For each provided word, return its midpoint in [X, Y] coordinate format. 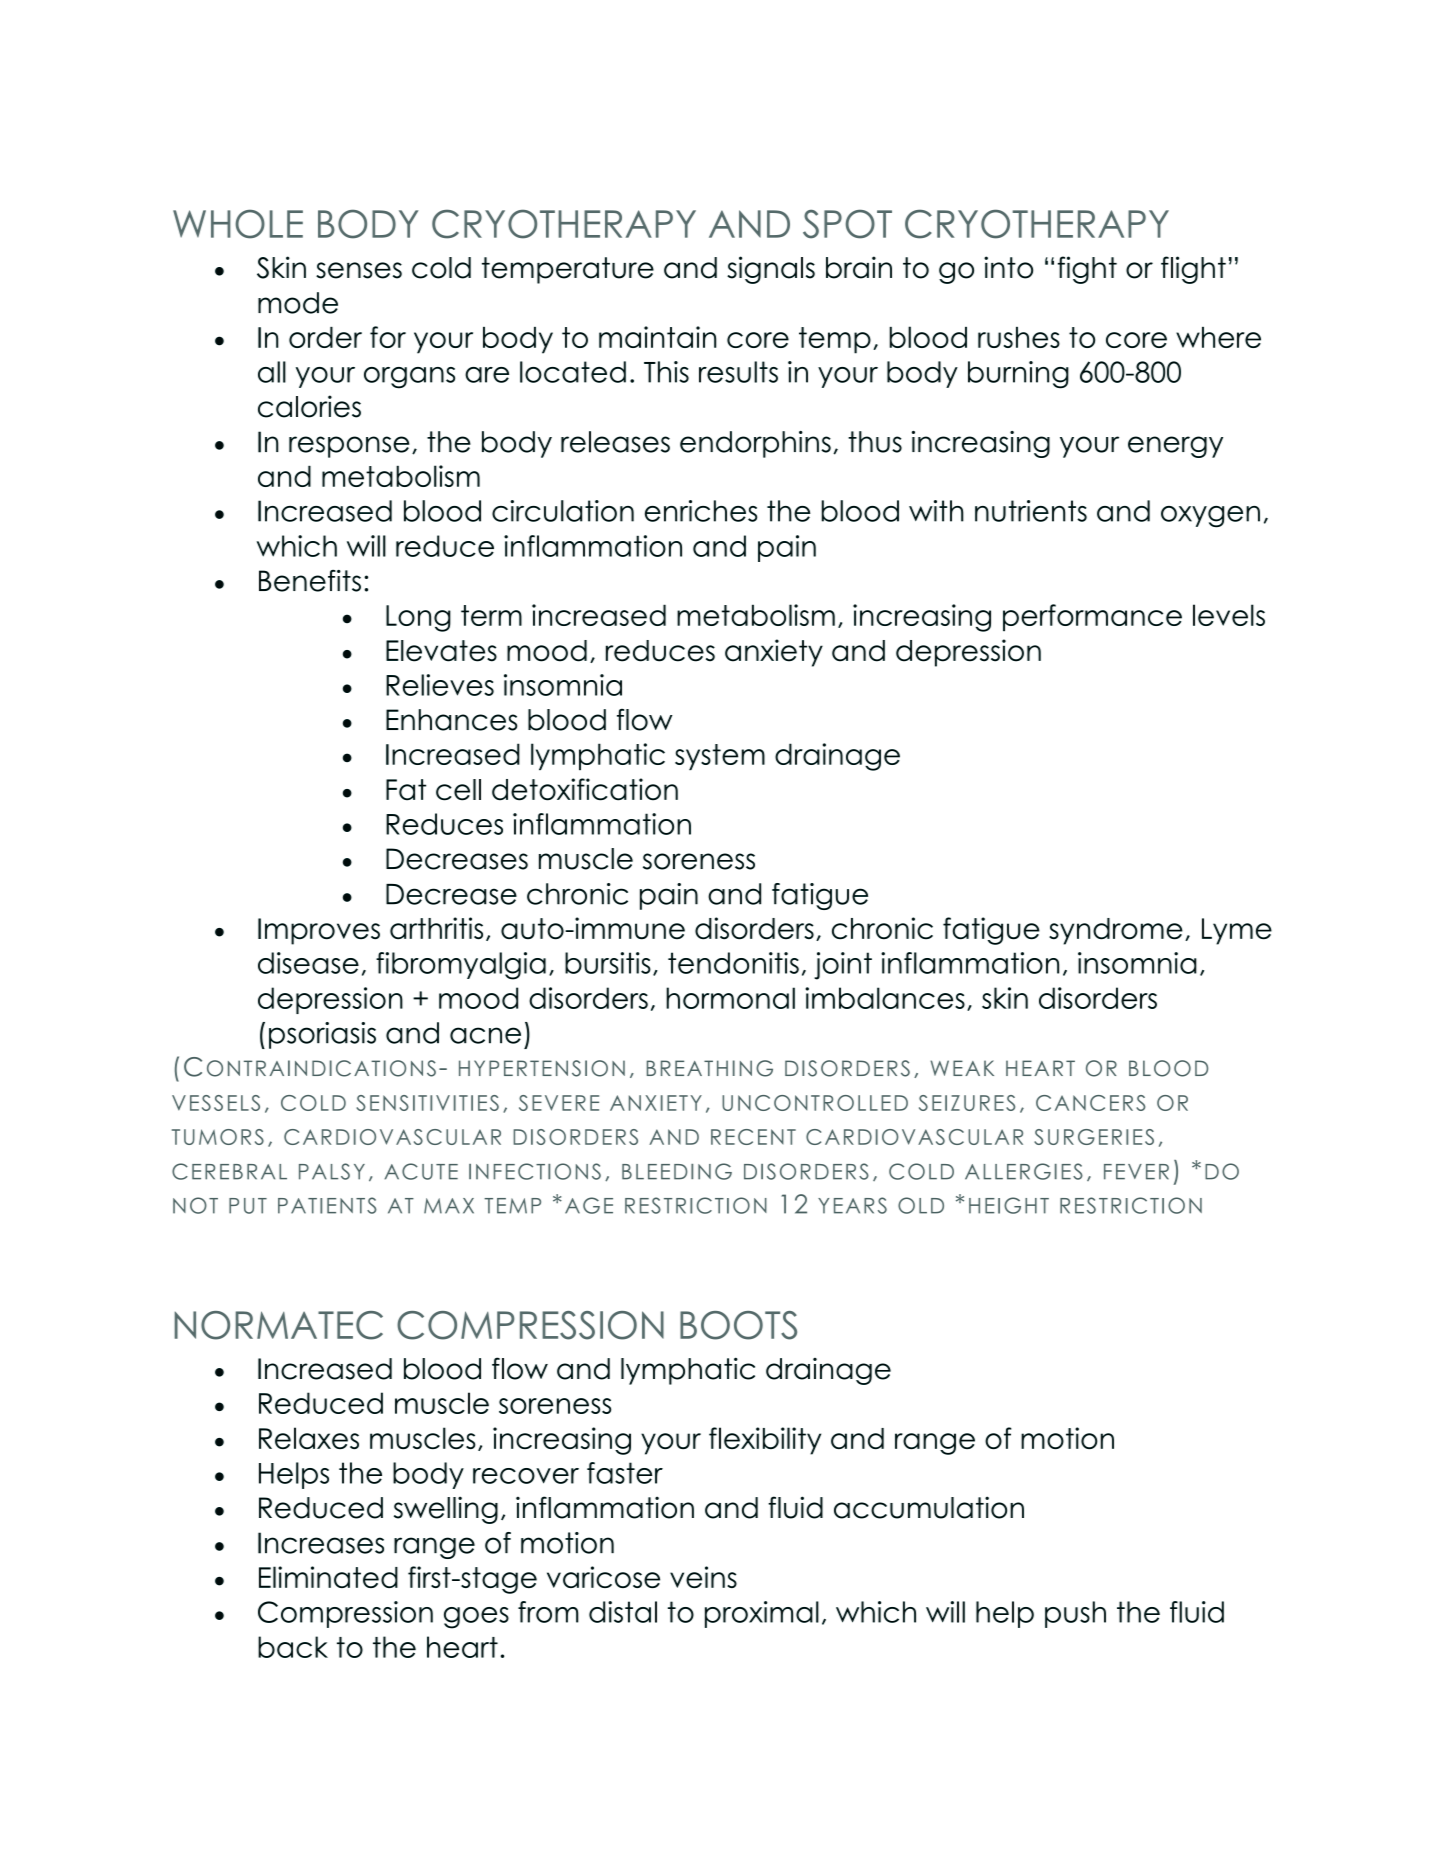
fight [1087, 270]
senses [359, 270]
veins [703, 1577]
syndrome [1116, 931]
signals [771, 270]
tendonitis [733, 963]
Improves [319, 931]
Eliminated [328, 1577]
